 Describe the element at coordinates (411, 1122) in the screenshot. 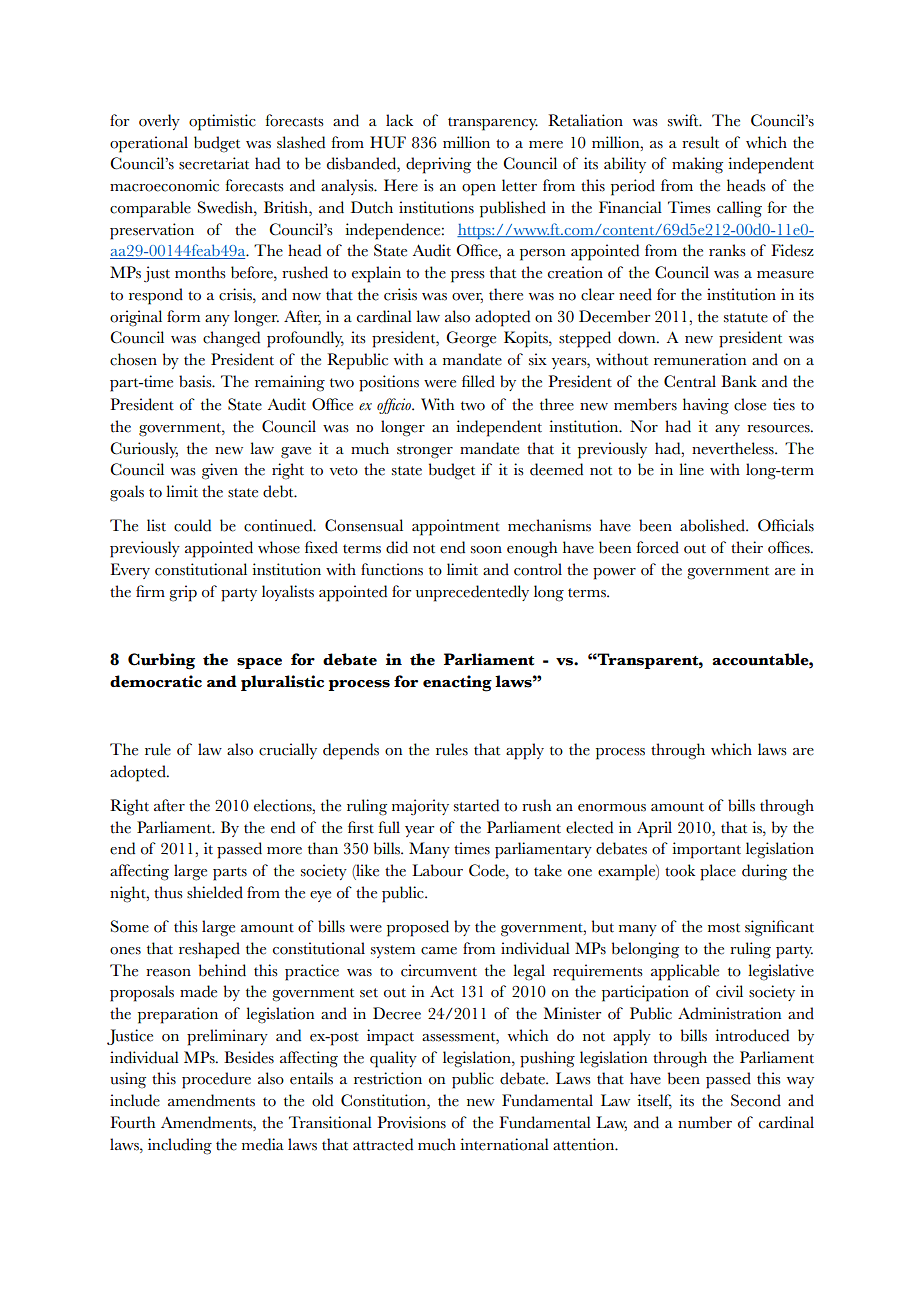

I see `Provisions` at that location.
